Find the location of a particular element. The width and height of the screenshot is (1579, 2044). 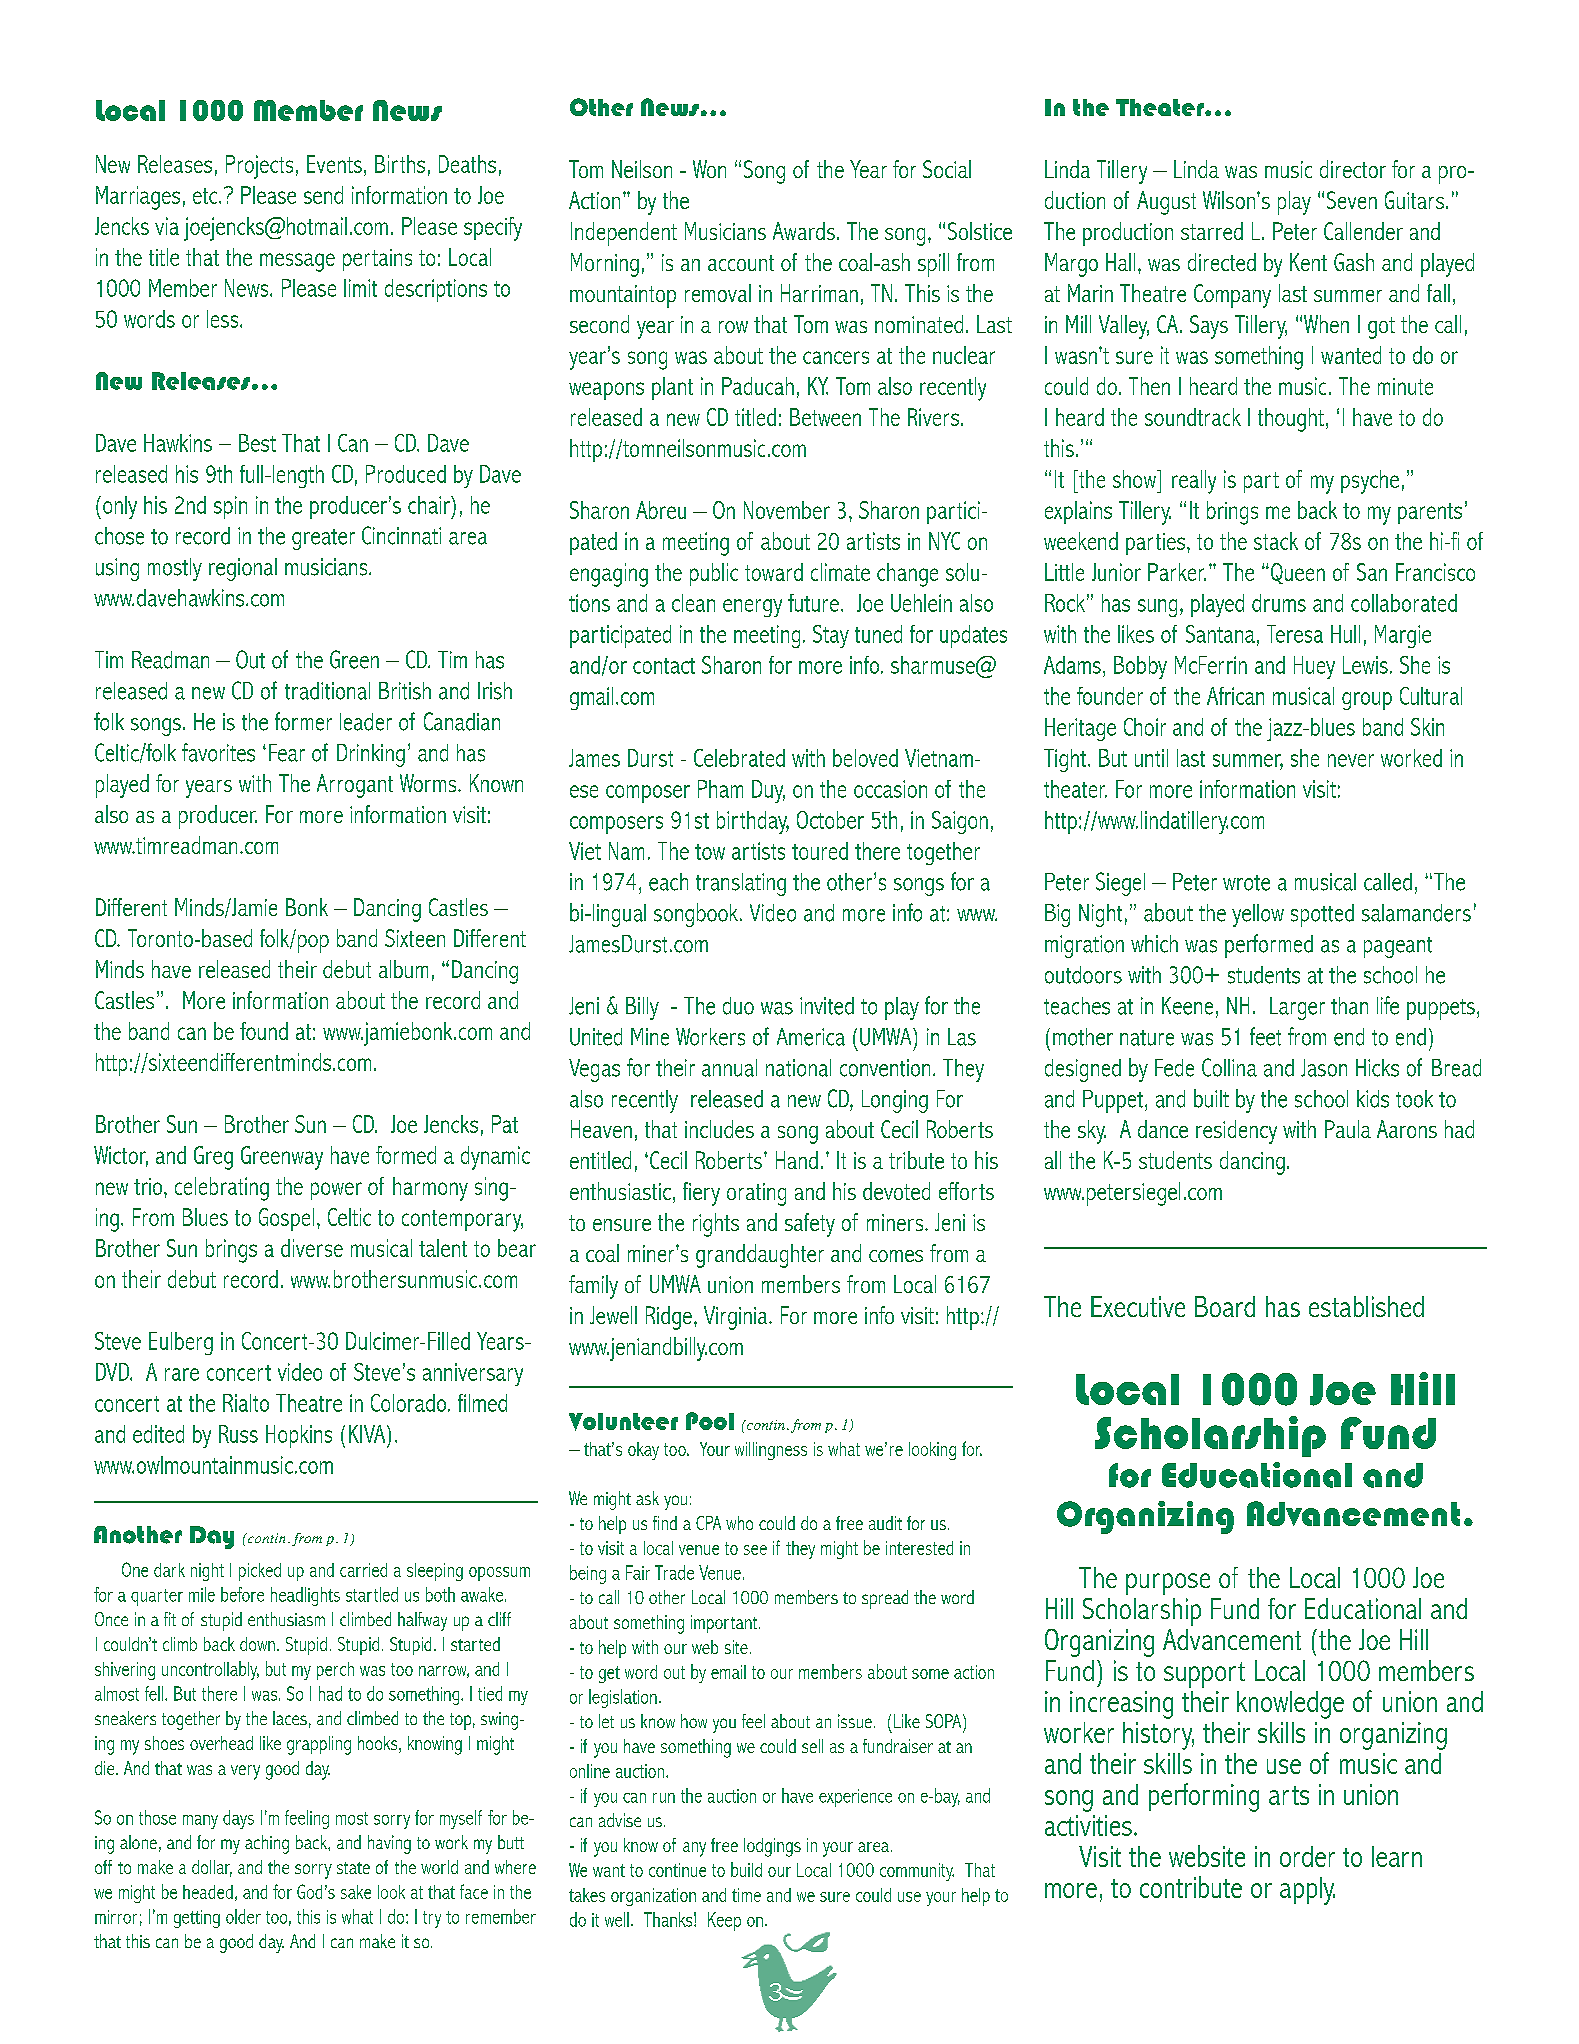

album is located at coordinates (403, 969).
